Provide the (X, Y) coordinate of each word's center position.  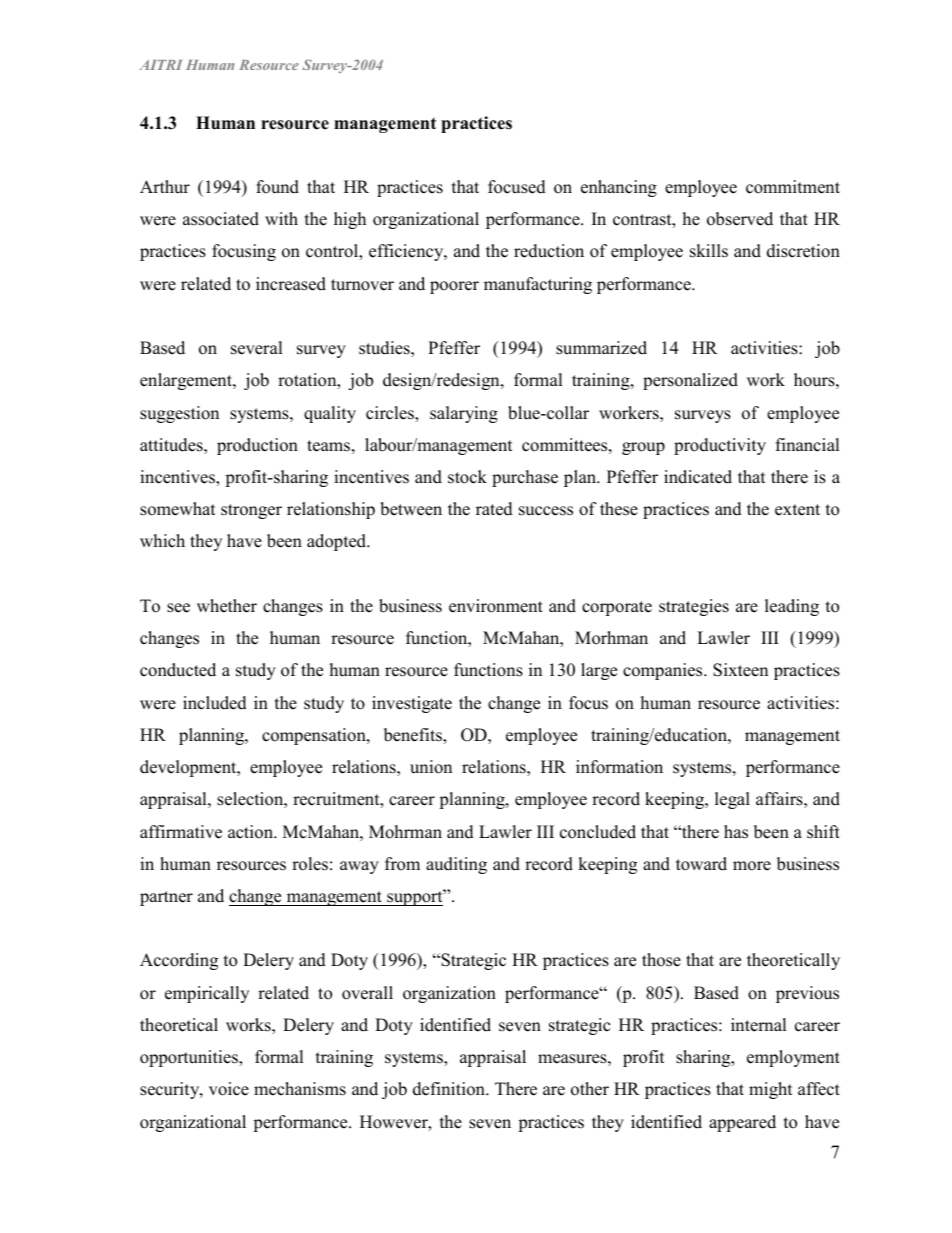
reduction (549, 251)
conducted (178, 670)
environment (496, 606)
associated (221, 219)
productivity (720, 446)
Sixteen (740, 670)
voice (229, 1089)
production (257, 446)
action (251, 832)
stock (467, 477)
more (752, 866)
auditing (456, 865)
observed (740, 219)
